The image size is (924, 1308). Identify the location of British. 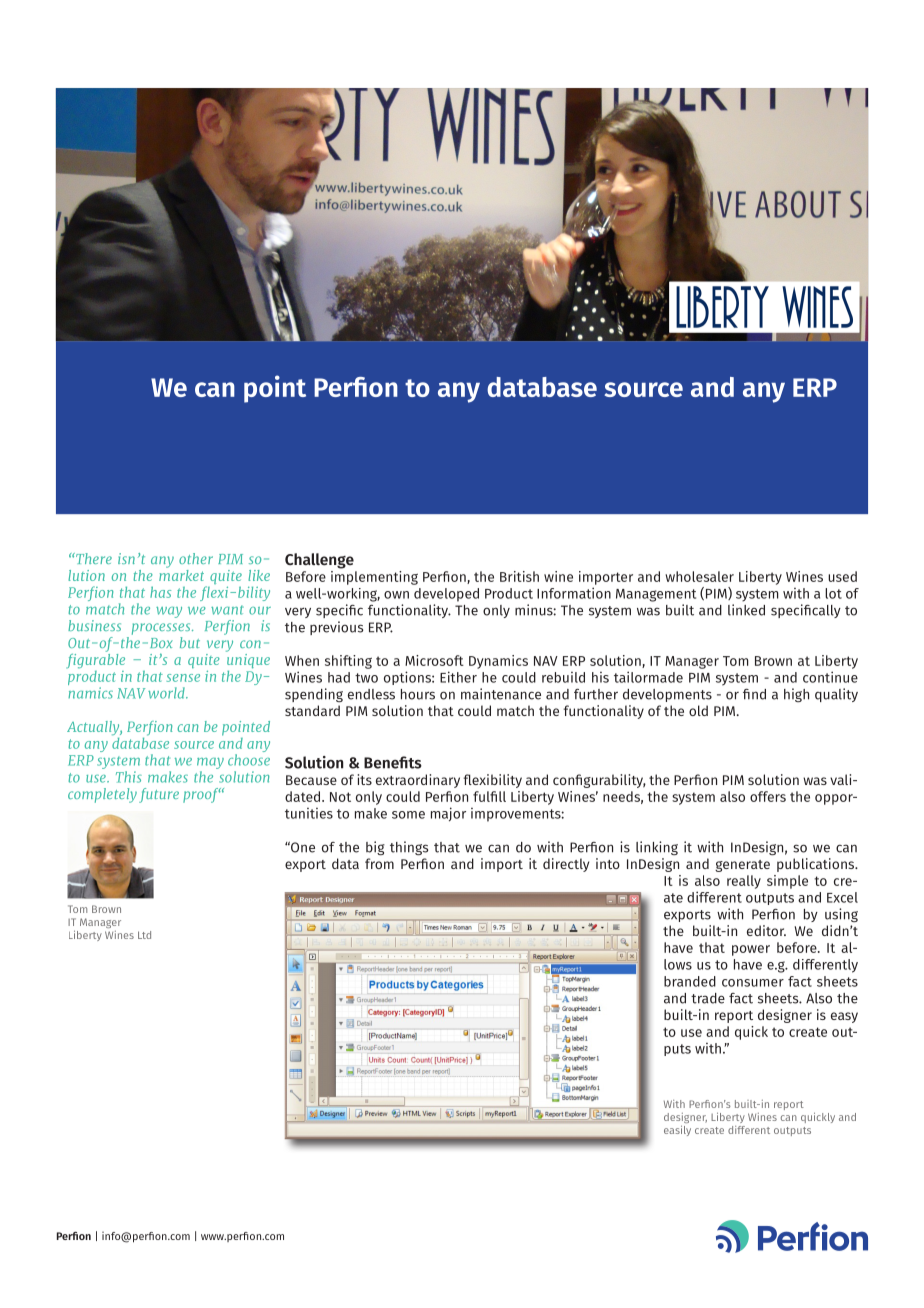
(519, 576).
